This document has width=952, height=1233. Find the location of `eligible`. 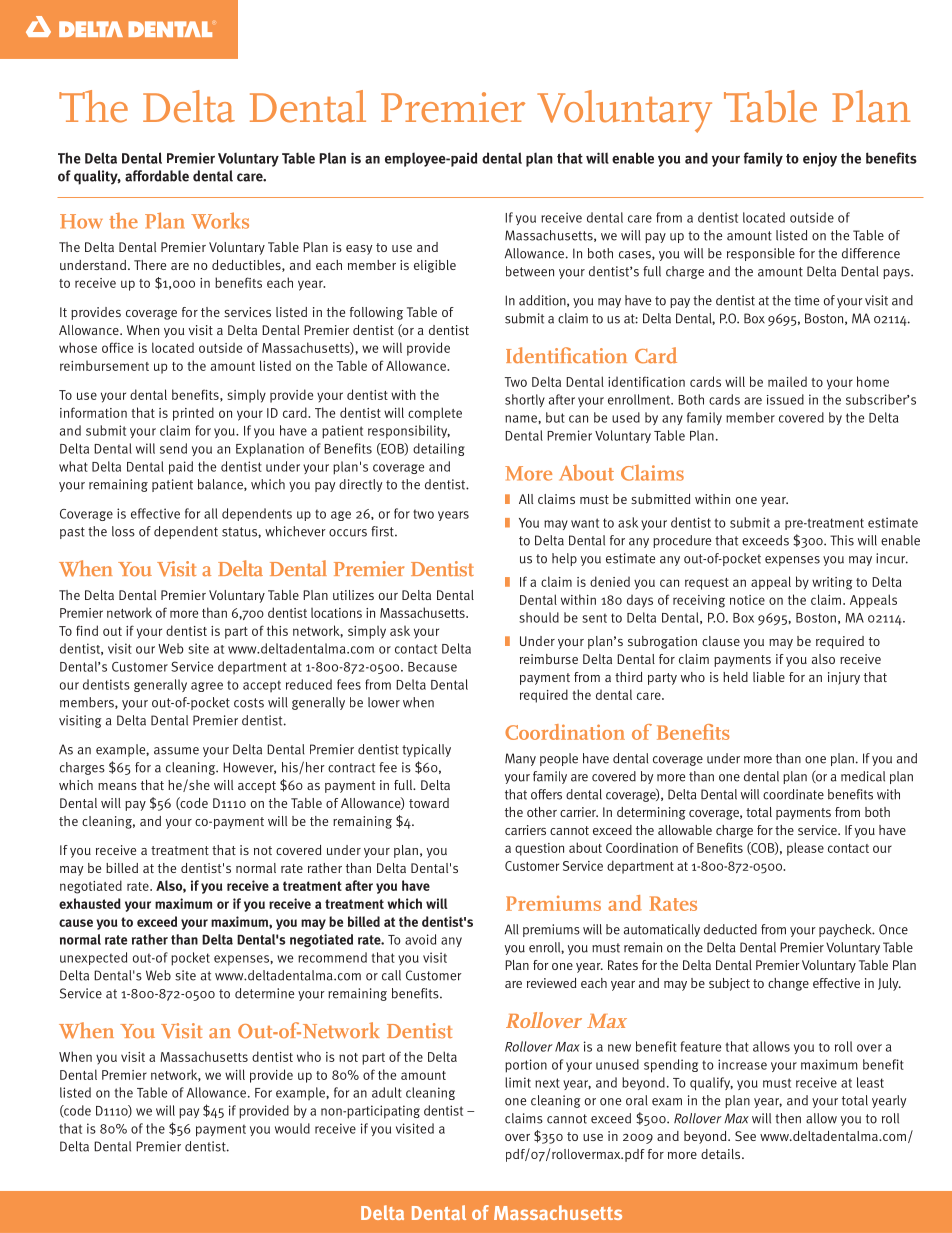

eligible is located at coordinates (435, 266).
